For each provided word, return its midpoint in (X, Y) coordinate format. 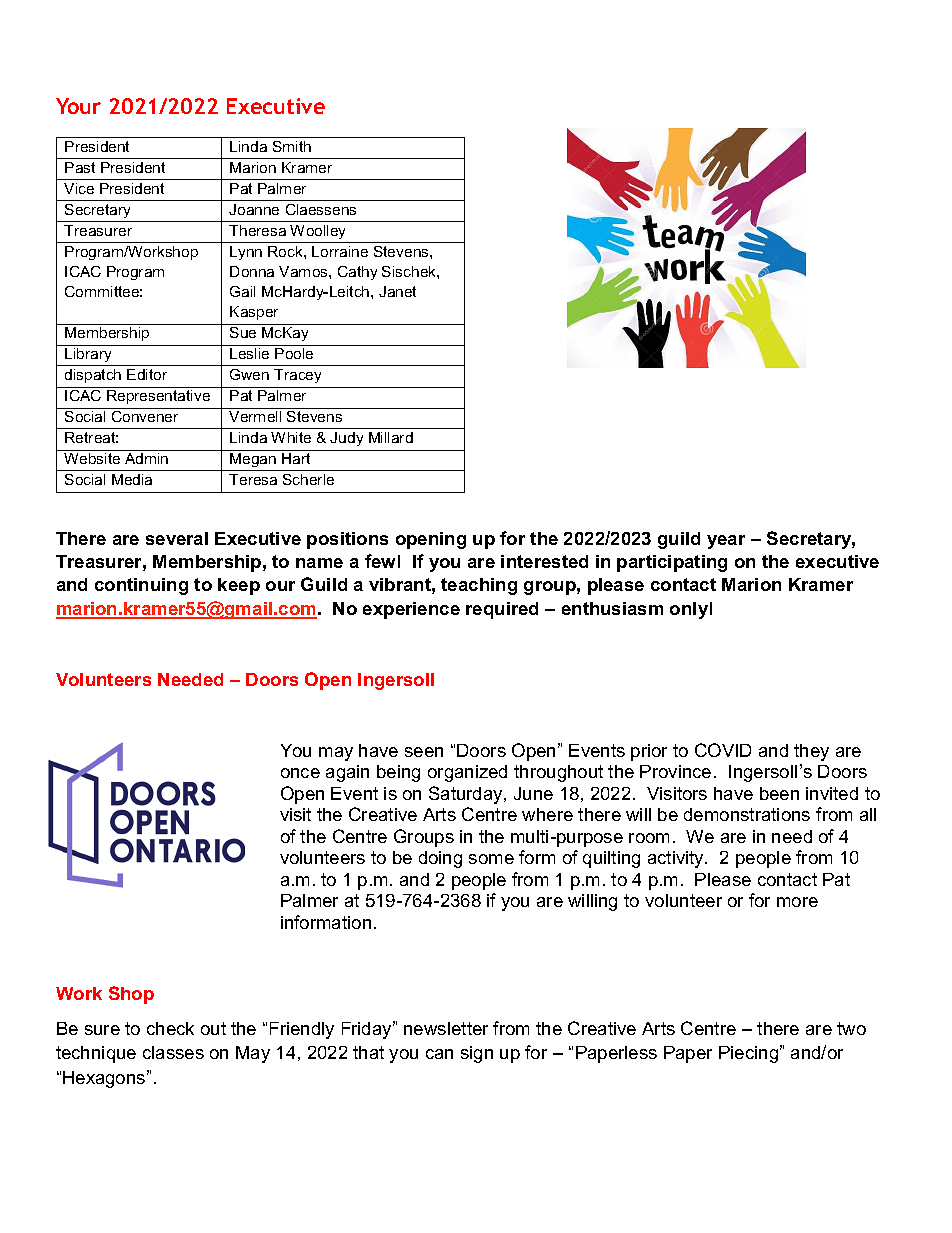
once (300, 773)
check (170, 1028)
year (726, 542)
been (779, 793)
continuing (141, 586)
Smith (292, 146)
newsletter (446, 1028)
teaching (479, 586)
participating (672, 563)
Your (78, 106)
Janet (397, 291)
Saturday (467, 795)
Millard (391, 437)
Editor (147, 374)
